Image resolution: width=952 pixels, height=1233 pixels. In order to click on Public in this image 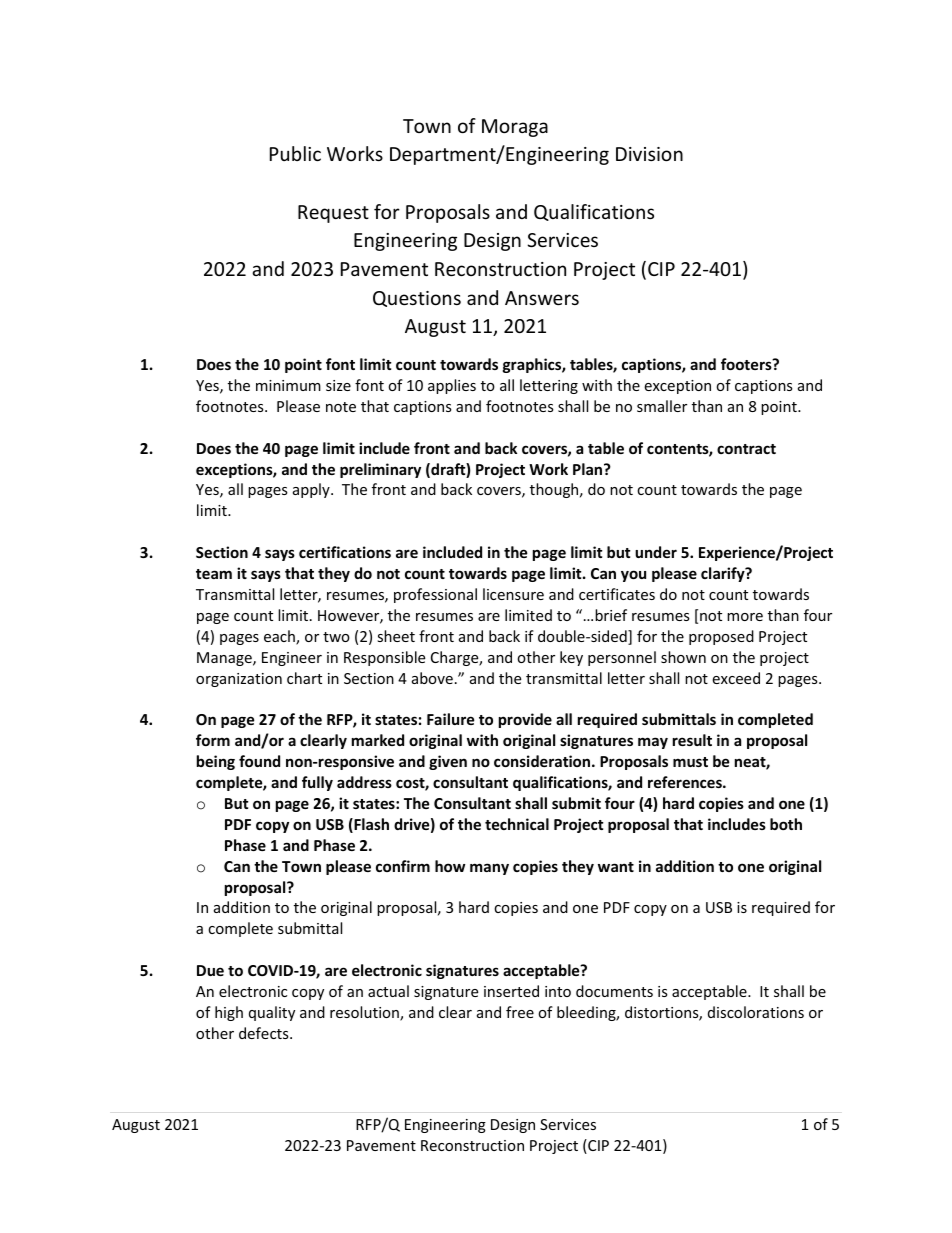, I will do `click(295, 153)`.
